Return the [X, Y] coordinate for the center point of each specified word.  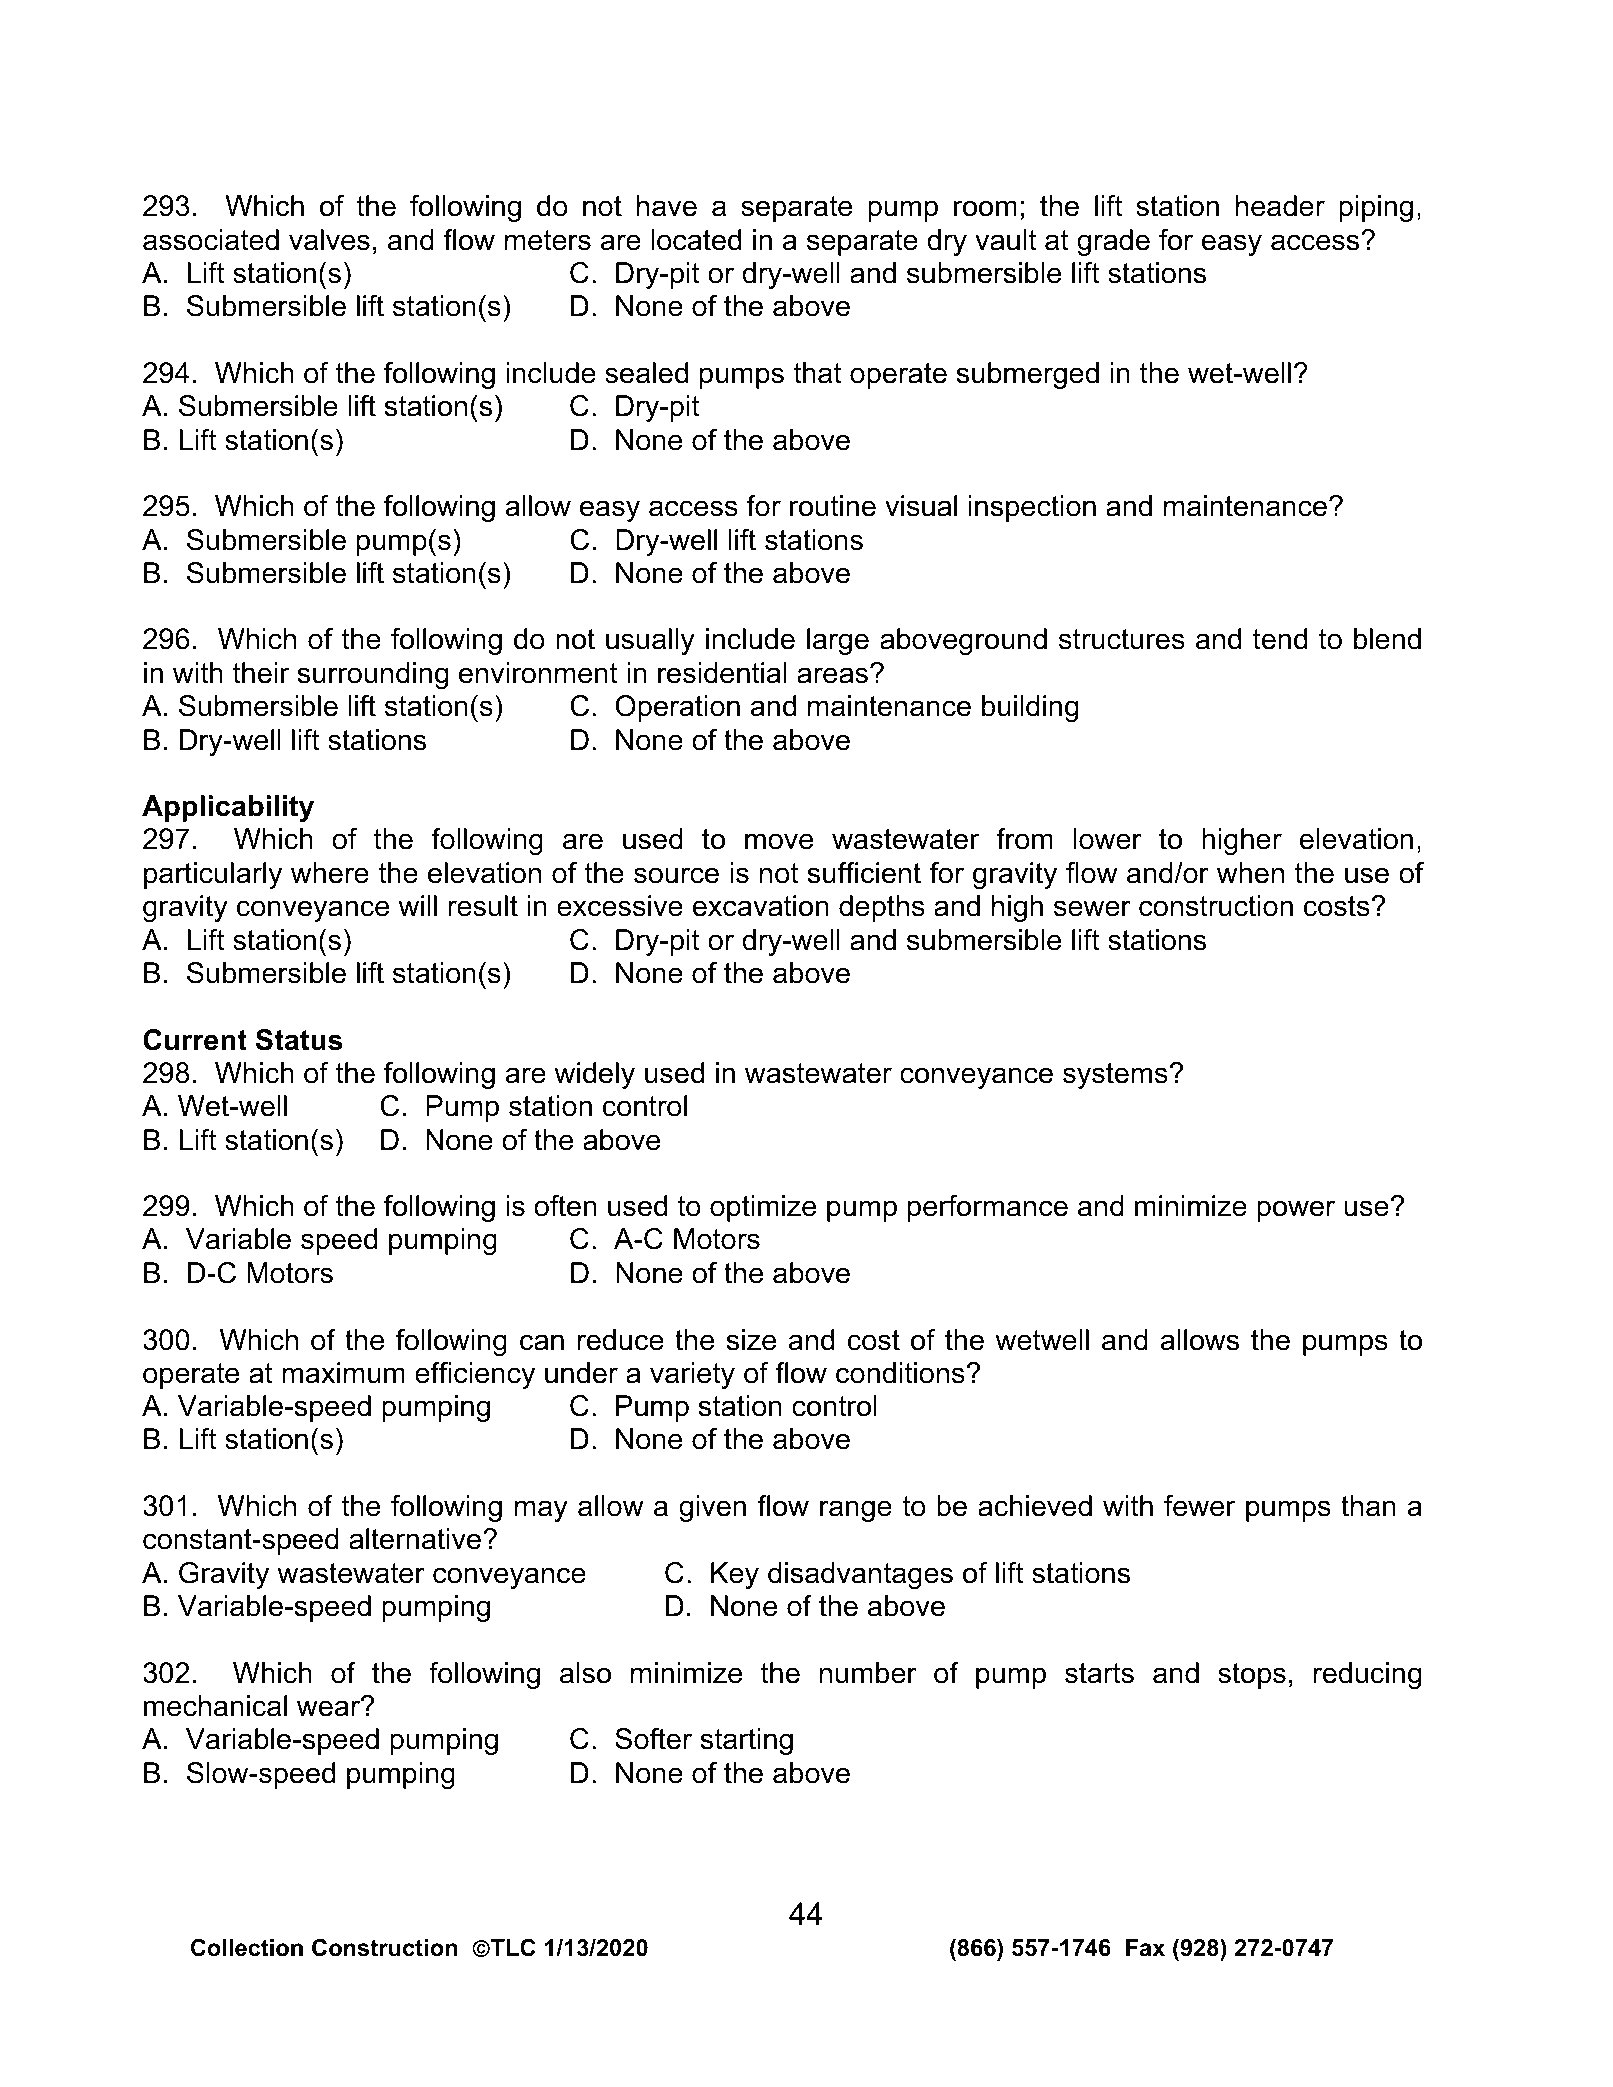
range [856, 1511]
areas [832, 675]
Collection [247, 1947]
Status [299, 1040]
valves [329, 240]
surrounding [373, 675]
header [1280, 206]
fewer [1199, 1506]
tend [1280, 639]
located [696, 240]
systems [1115, 1076]
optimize [763, 1208]
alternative [416, 1539]
